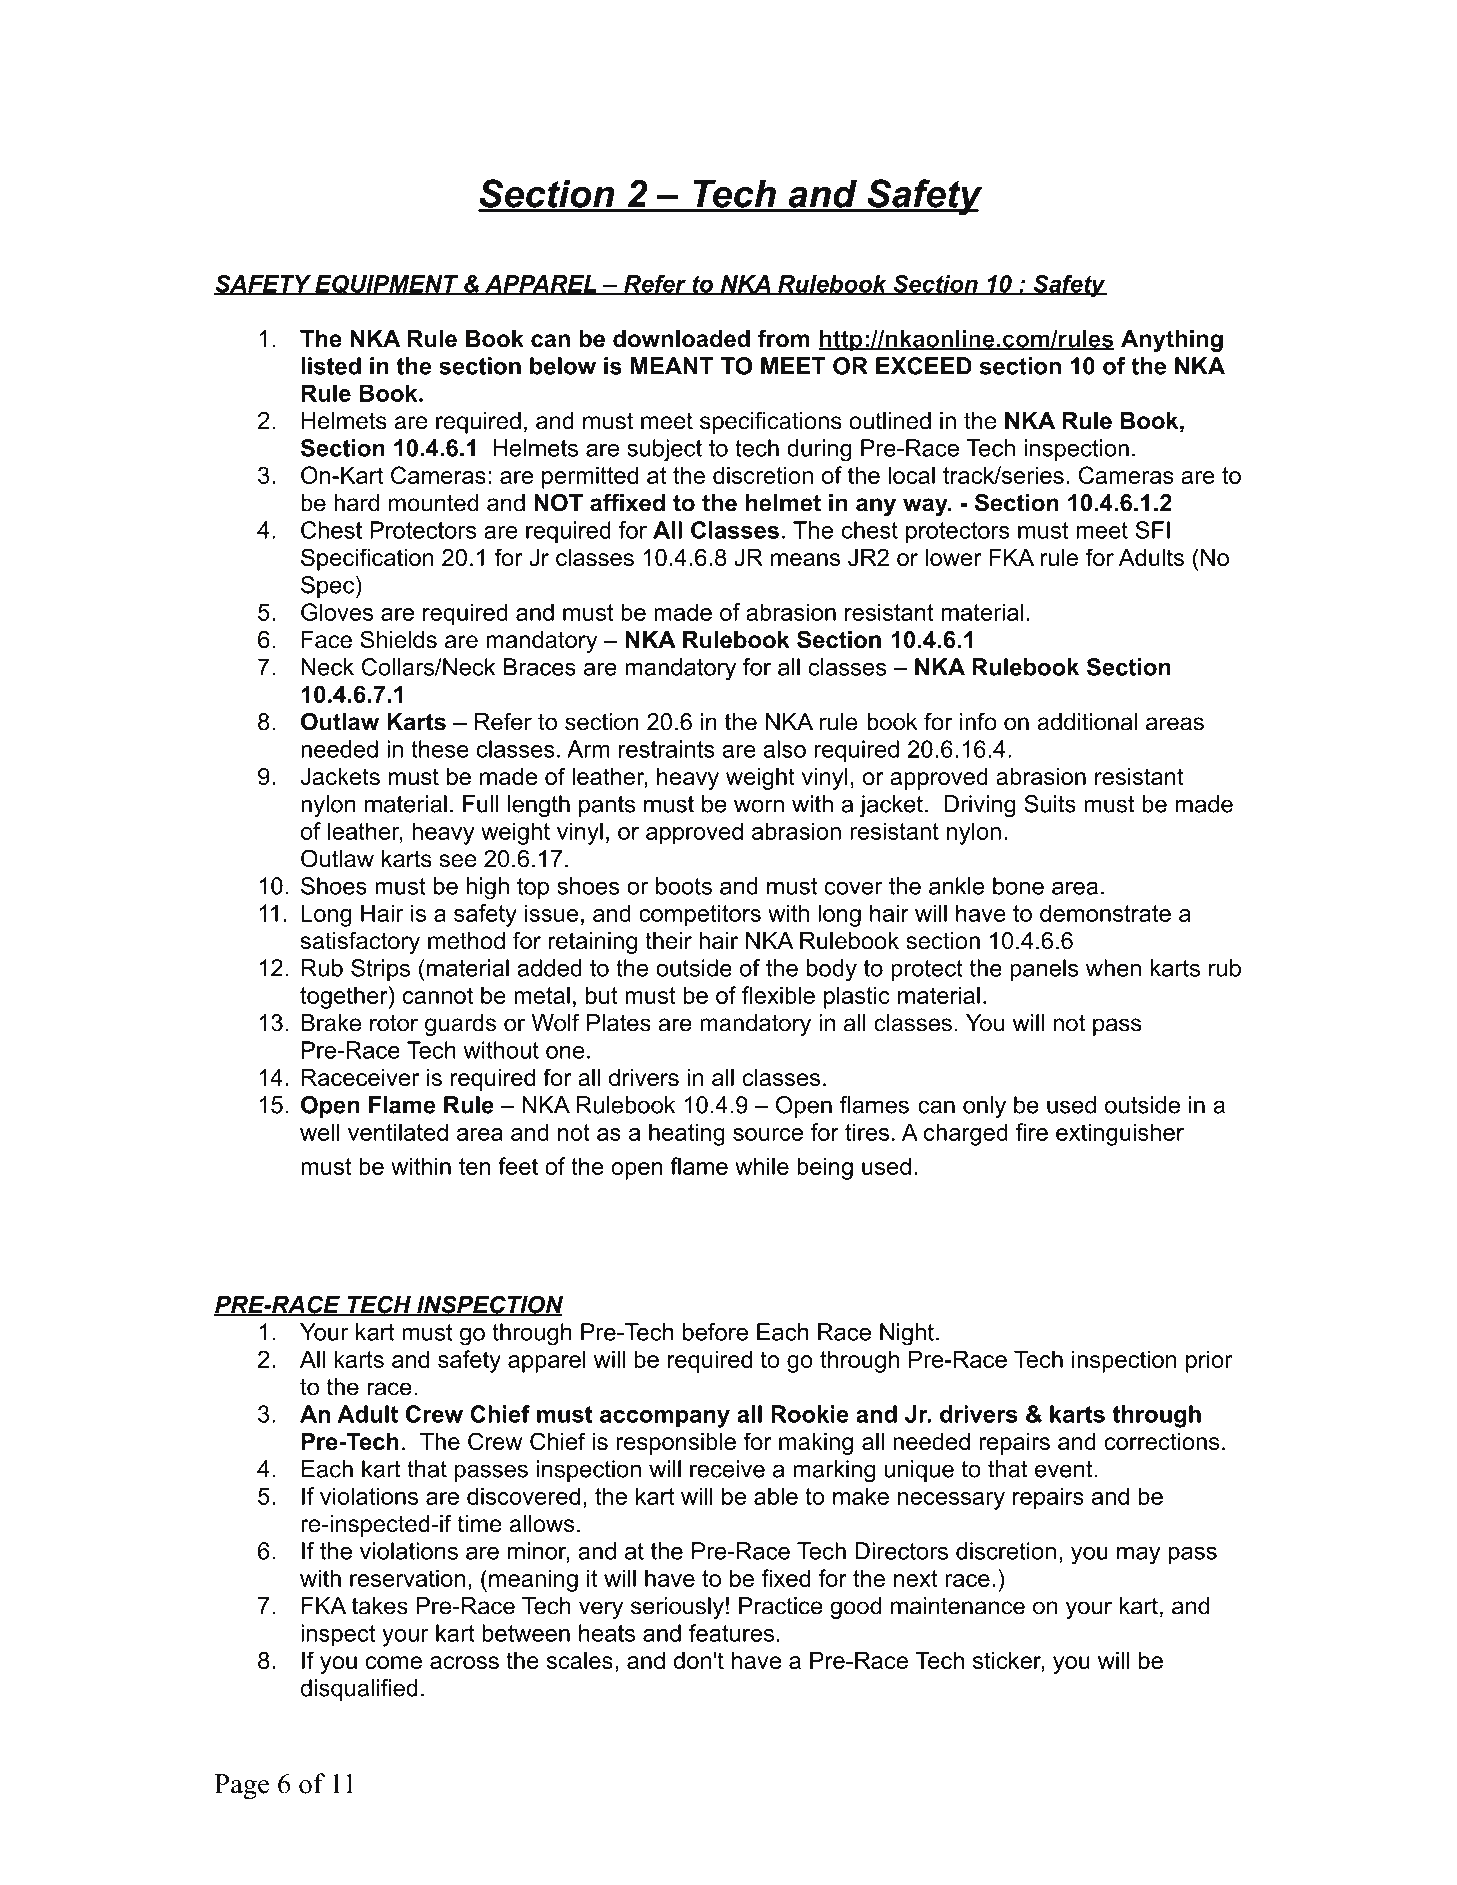 The width and height of the screenshot is (1457, 1885). I want to click on Anything, so click(1172, 341).
